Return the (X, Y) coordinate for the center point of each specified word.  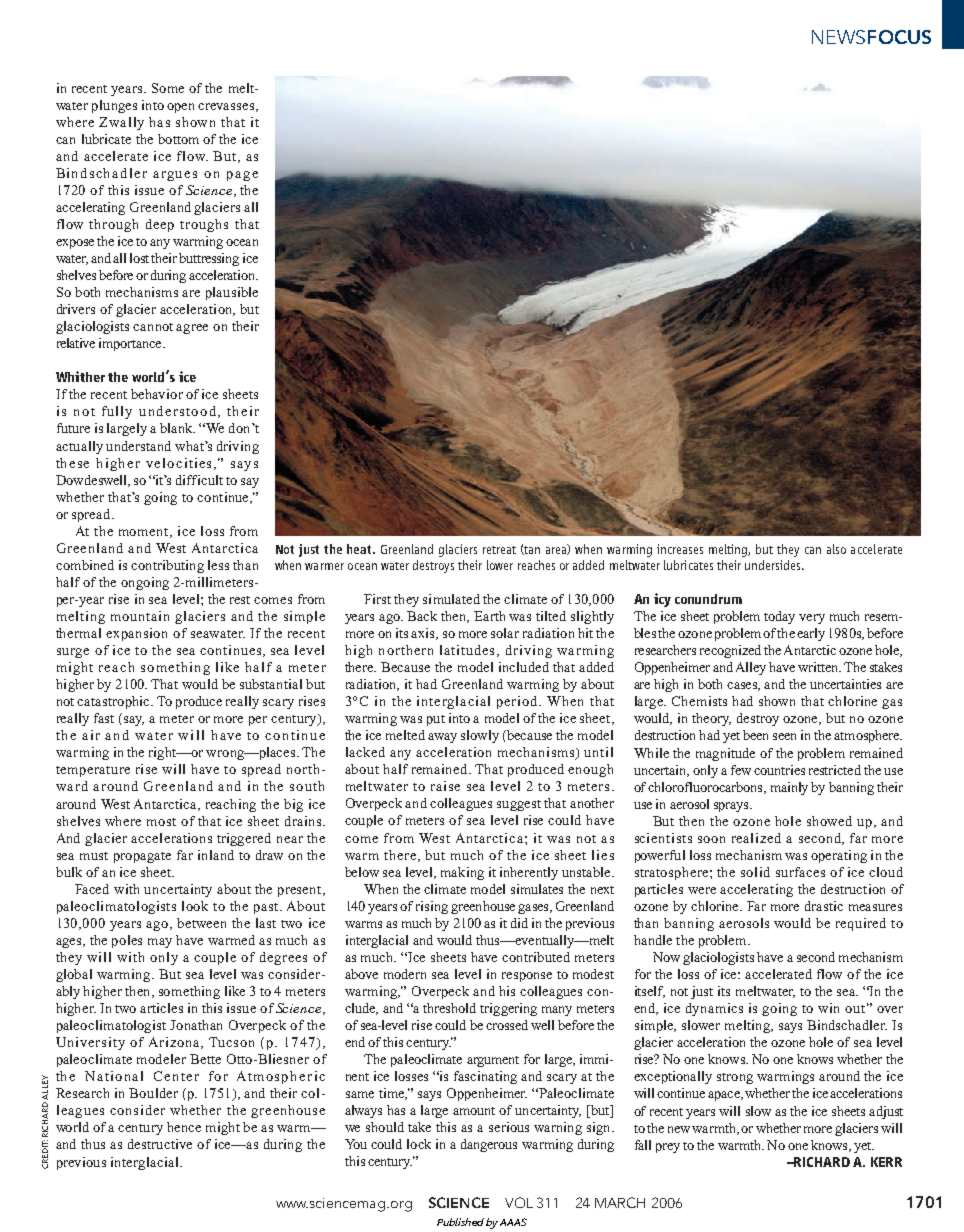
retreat (499, 550)
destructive (160, 1144)
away (442, 738)
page (242, 176)
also (836, 549)
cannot (153, 327)
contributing (167, 566)
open (183, 108)
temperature (93, 771)
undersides (774, 565)
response (527, 977)
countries (779, 770)
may (160, 943)
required (861, 924)
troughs (204, 225)
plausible (232, 293)
